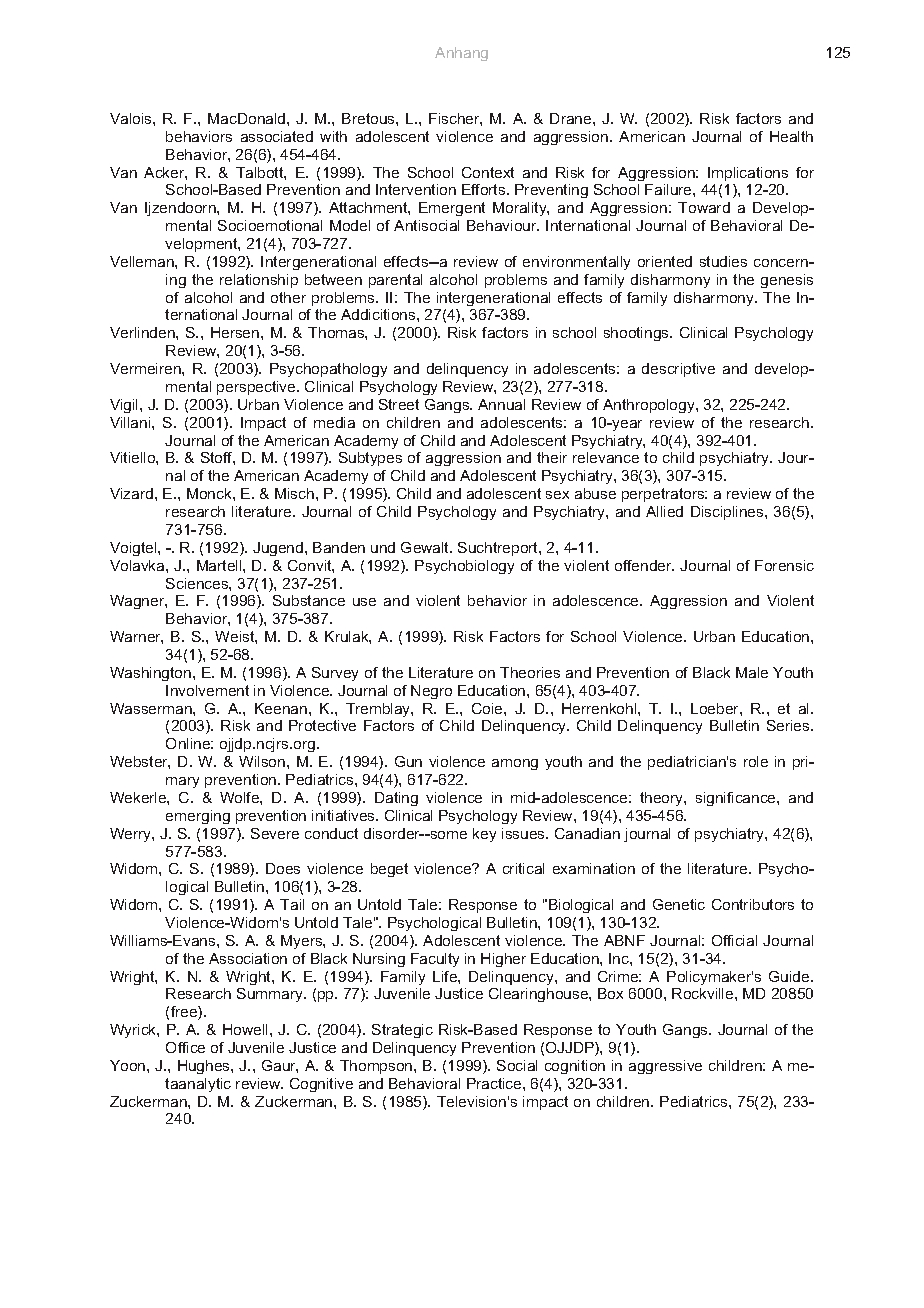  What do you see at coordinates (748, 174) in the document?
I see `Implications` at bounding box center [748, 174].
